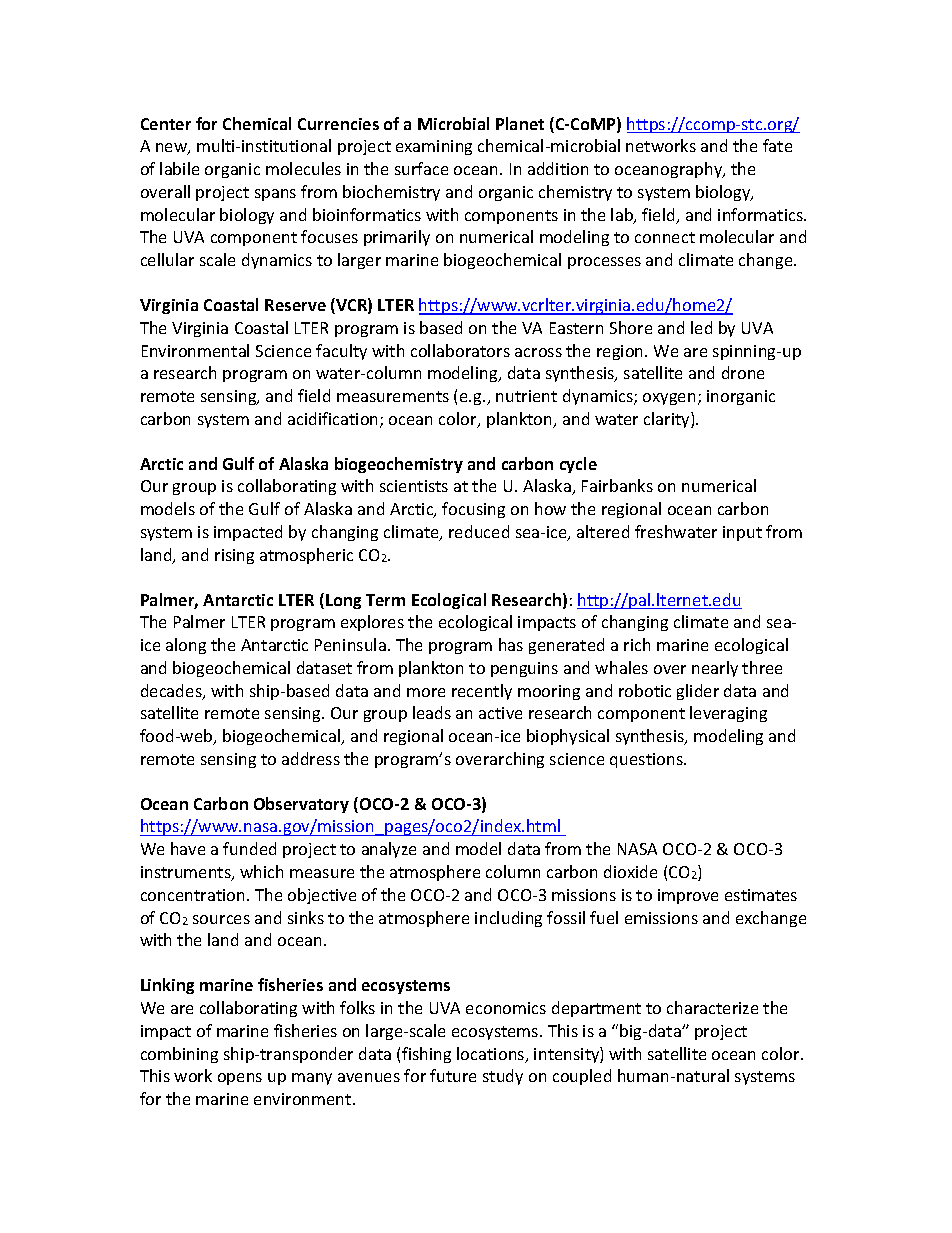 This image has width=952, height=1233. I want to click on rich, so click(637, 644).
